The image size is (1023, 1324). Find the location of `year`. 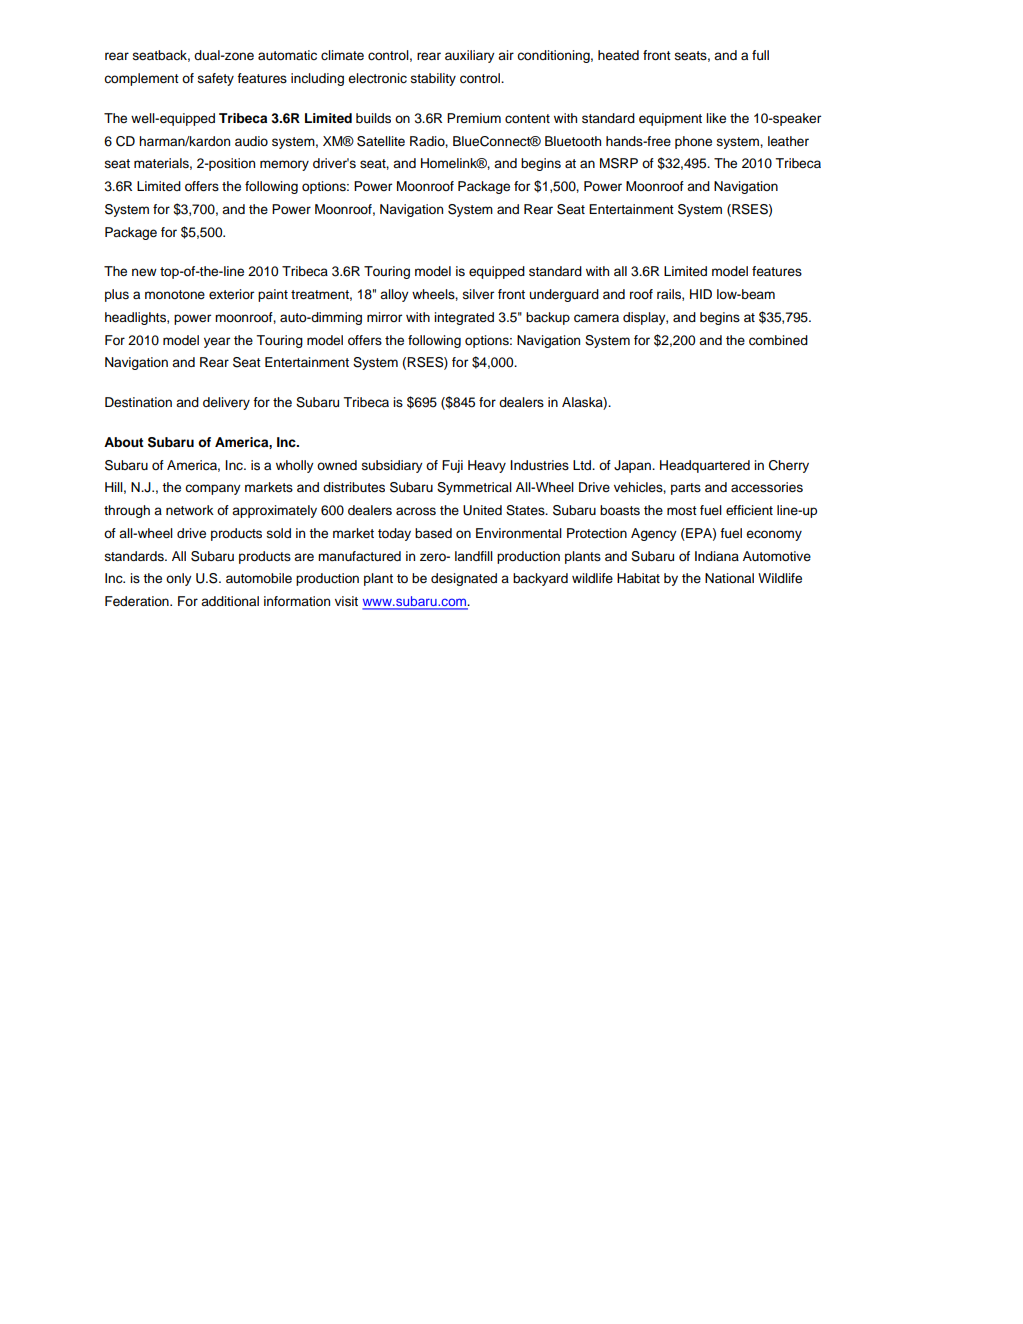

year is located at coordinates (217, 342).
